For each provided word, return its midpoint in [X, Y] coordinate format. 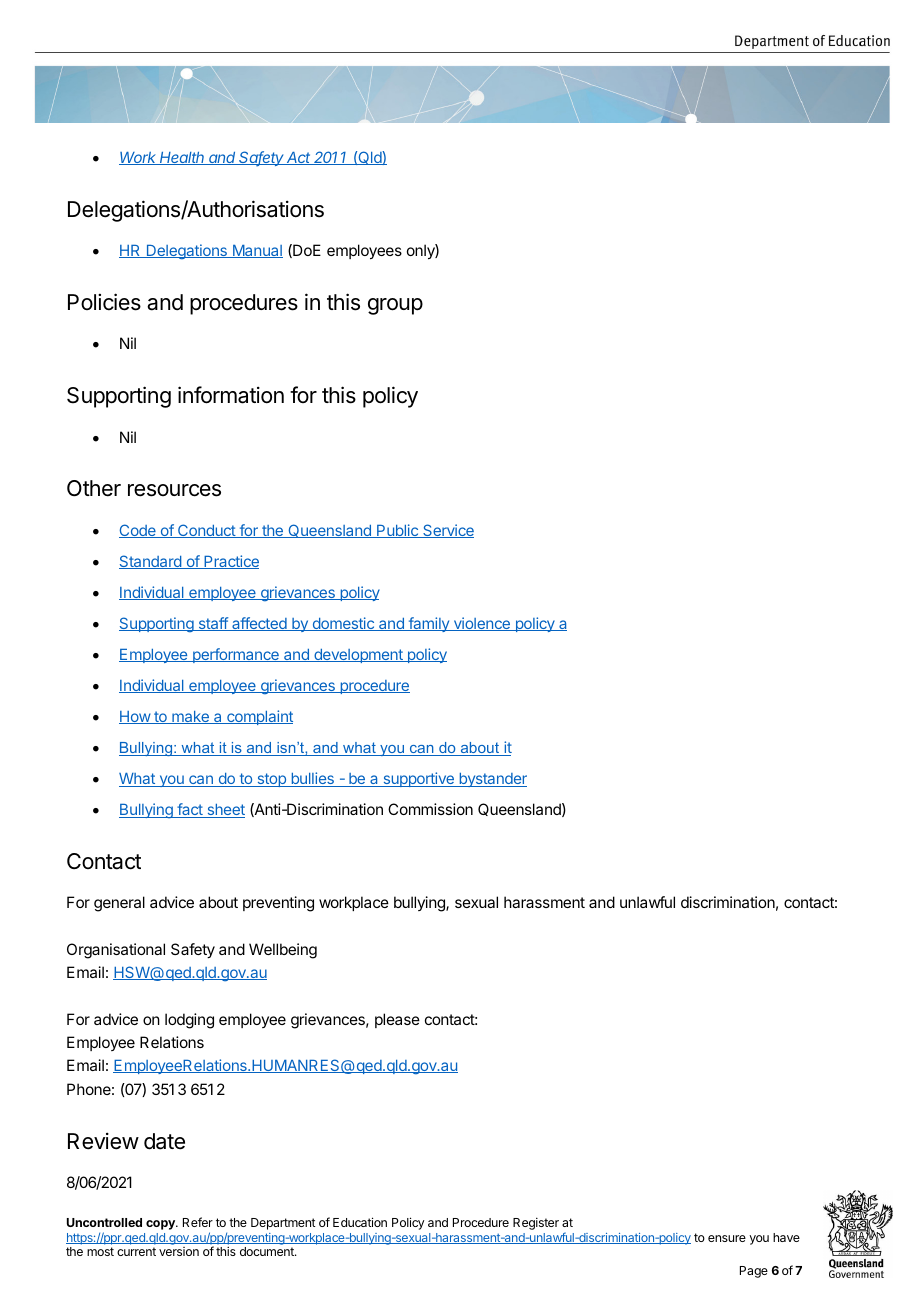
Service [447, 531]
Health [182, 158]
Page [754, 1272]
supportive [418, 779]
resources [174, 490]
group [395, 306]
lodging [189, 1021]
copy [161, 1225]
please [397, 1020]
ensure [727, 1238]
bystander [492, 780]
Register [536, 1223]
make [190, 717]
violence [481, 624]
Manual [256, 251]
